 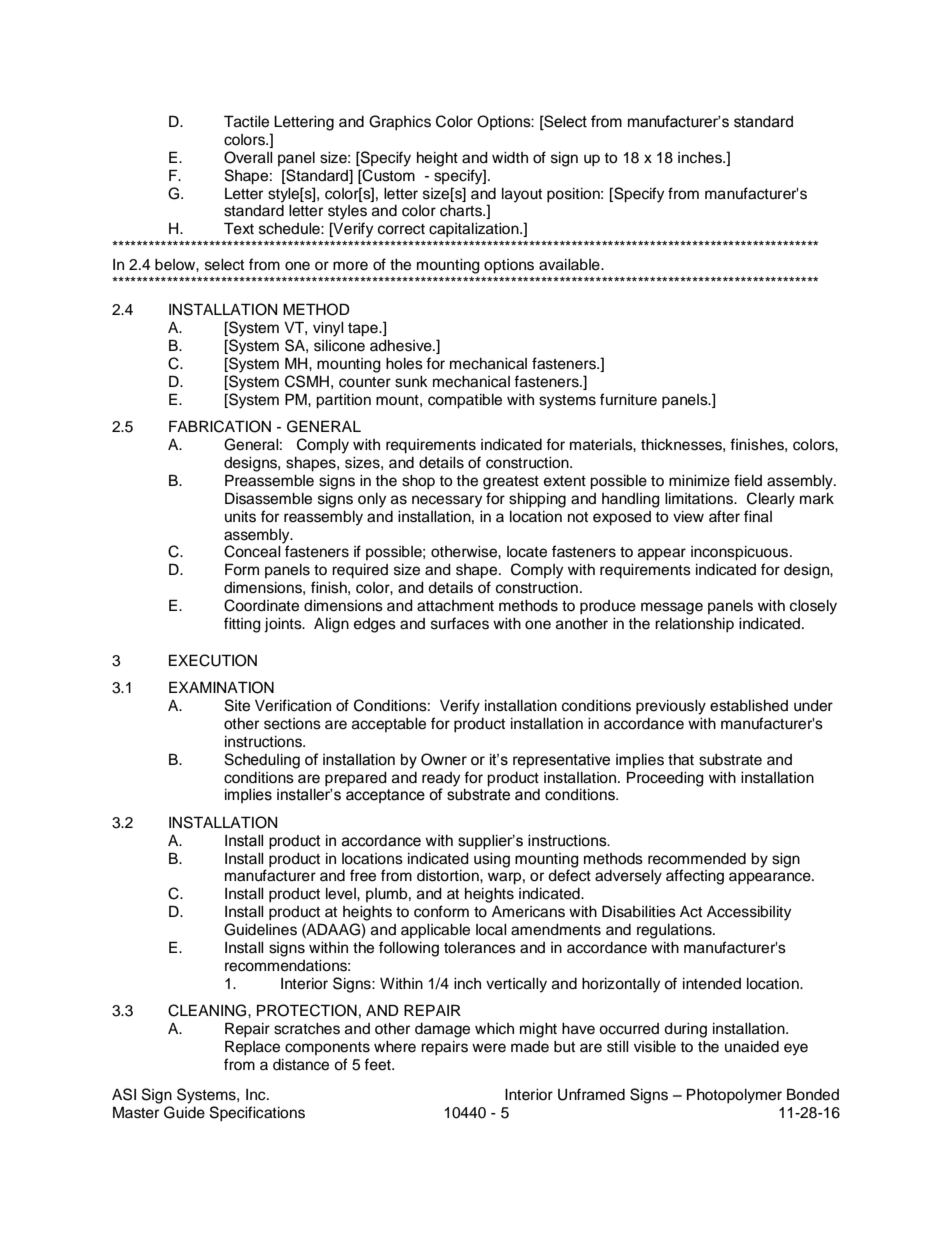 What do you see at coordinates (628, 399) in the screenshot?
I see `furniture` at bounding box center [628, 399].
